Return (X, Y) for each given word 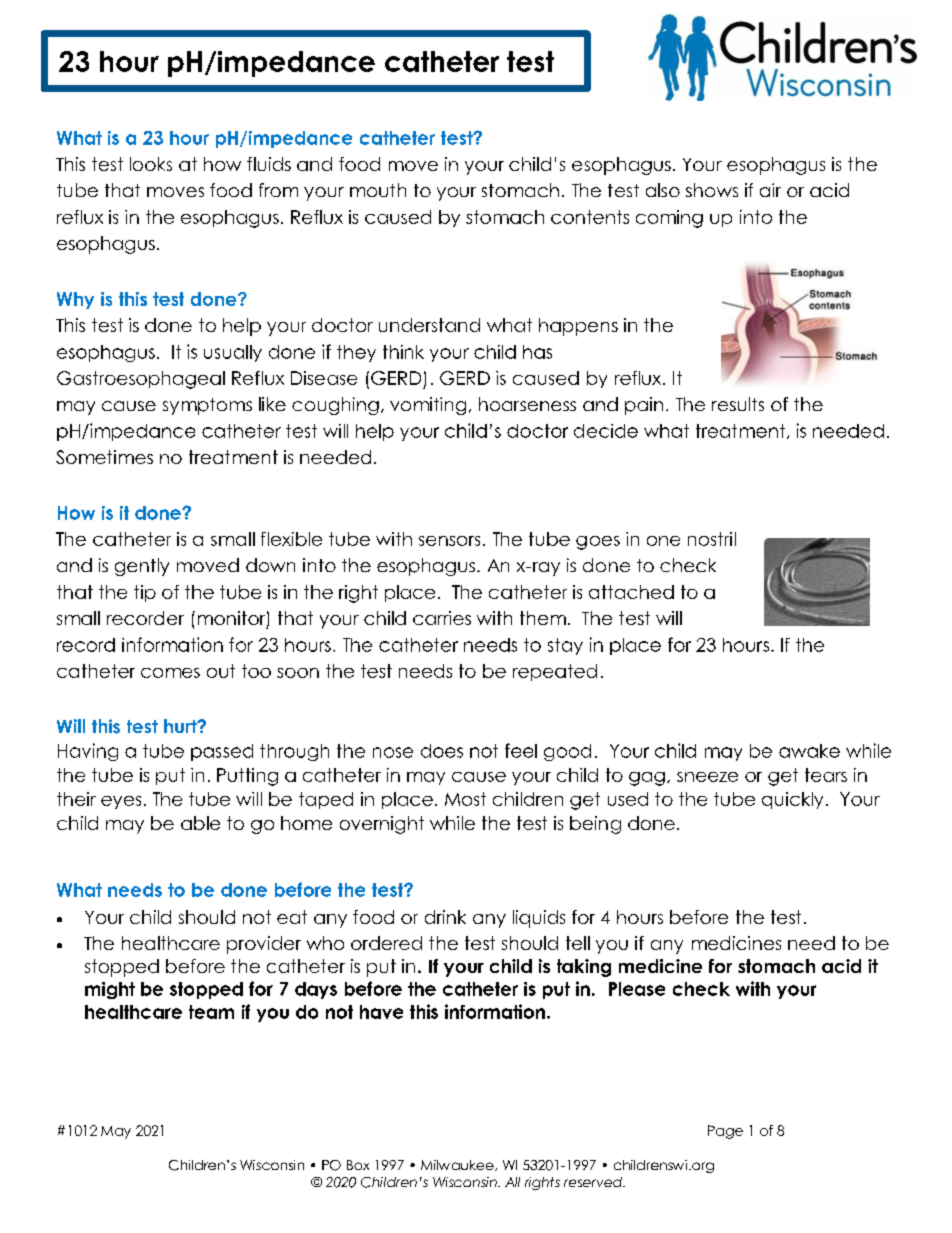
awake (809, 751)
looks (151, 164)
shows (712, 190)
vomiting (428, 406)
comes (170, 673)
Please (637, 989)
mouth (378, 190)
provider (264, 945)
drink (445, 917)
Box (358, 1165)
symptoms (207, 406)
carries (442, 618)
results (738, 404)
